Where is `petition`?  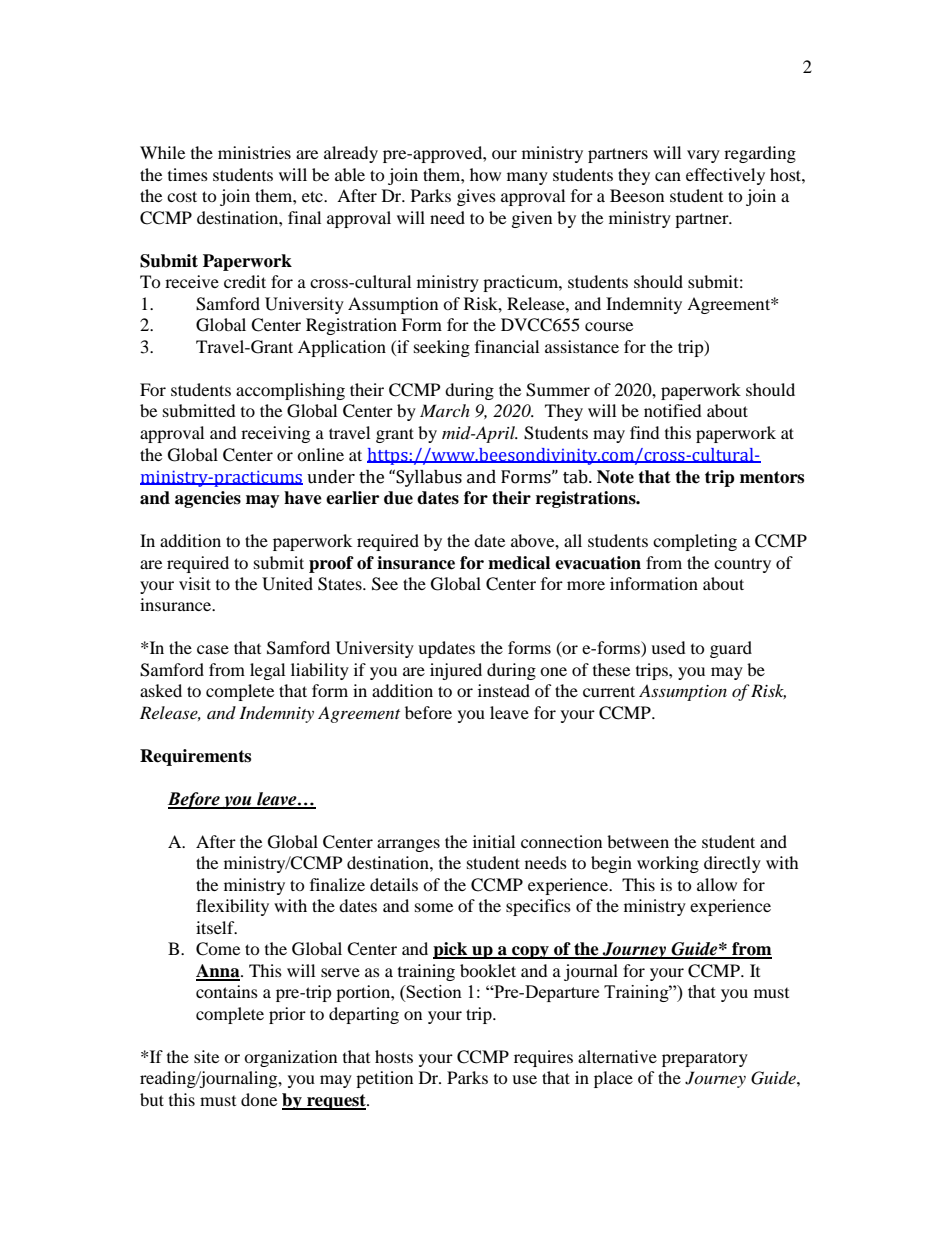
petition is located at coordinates (384, 1079).
